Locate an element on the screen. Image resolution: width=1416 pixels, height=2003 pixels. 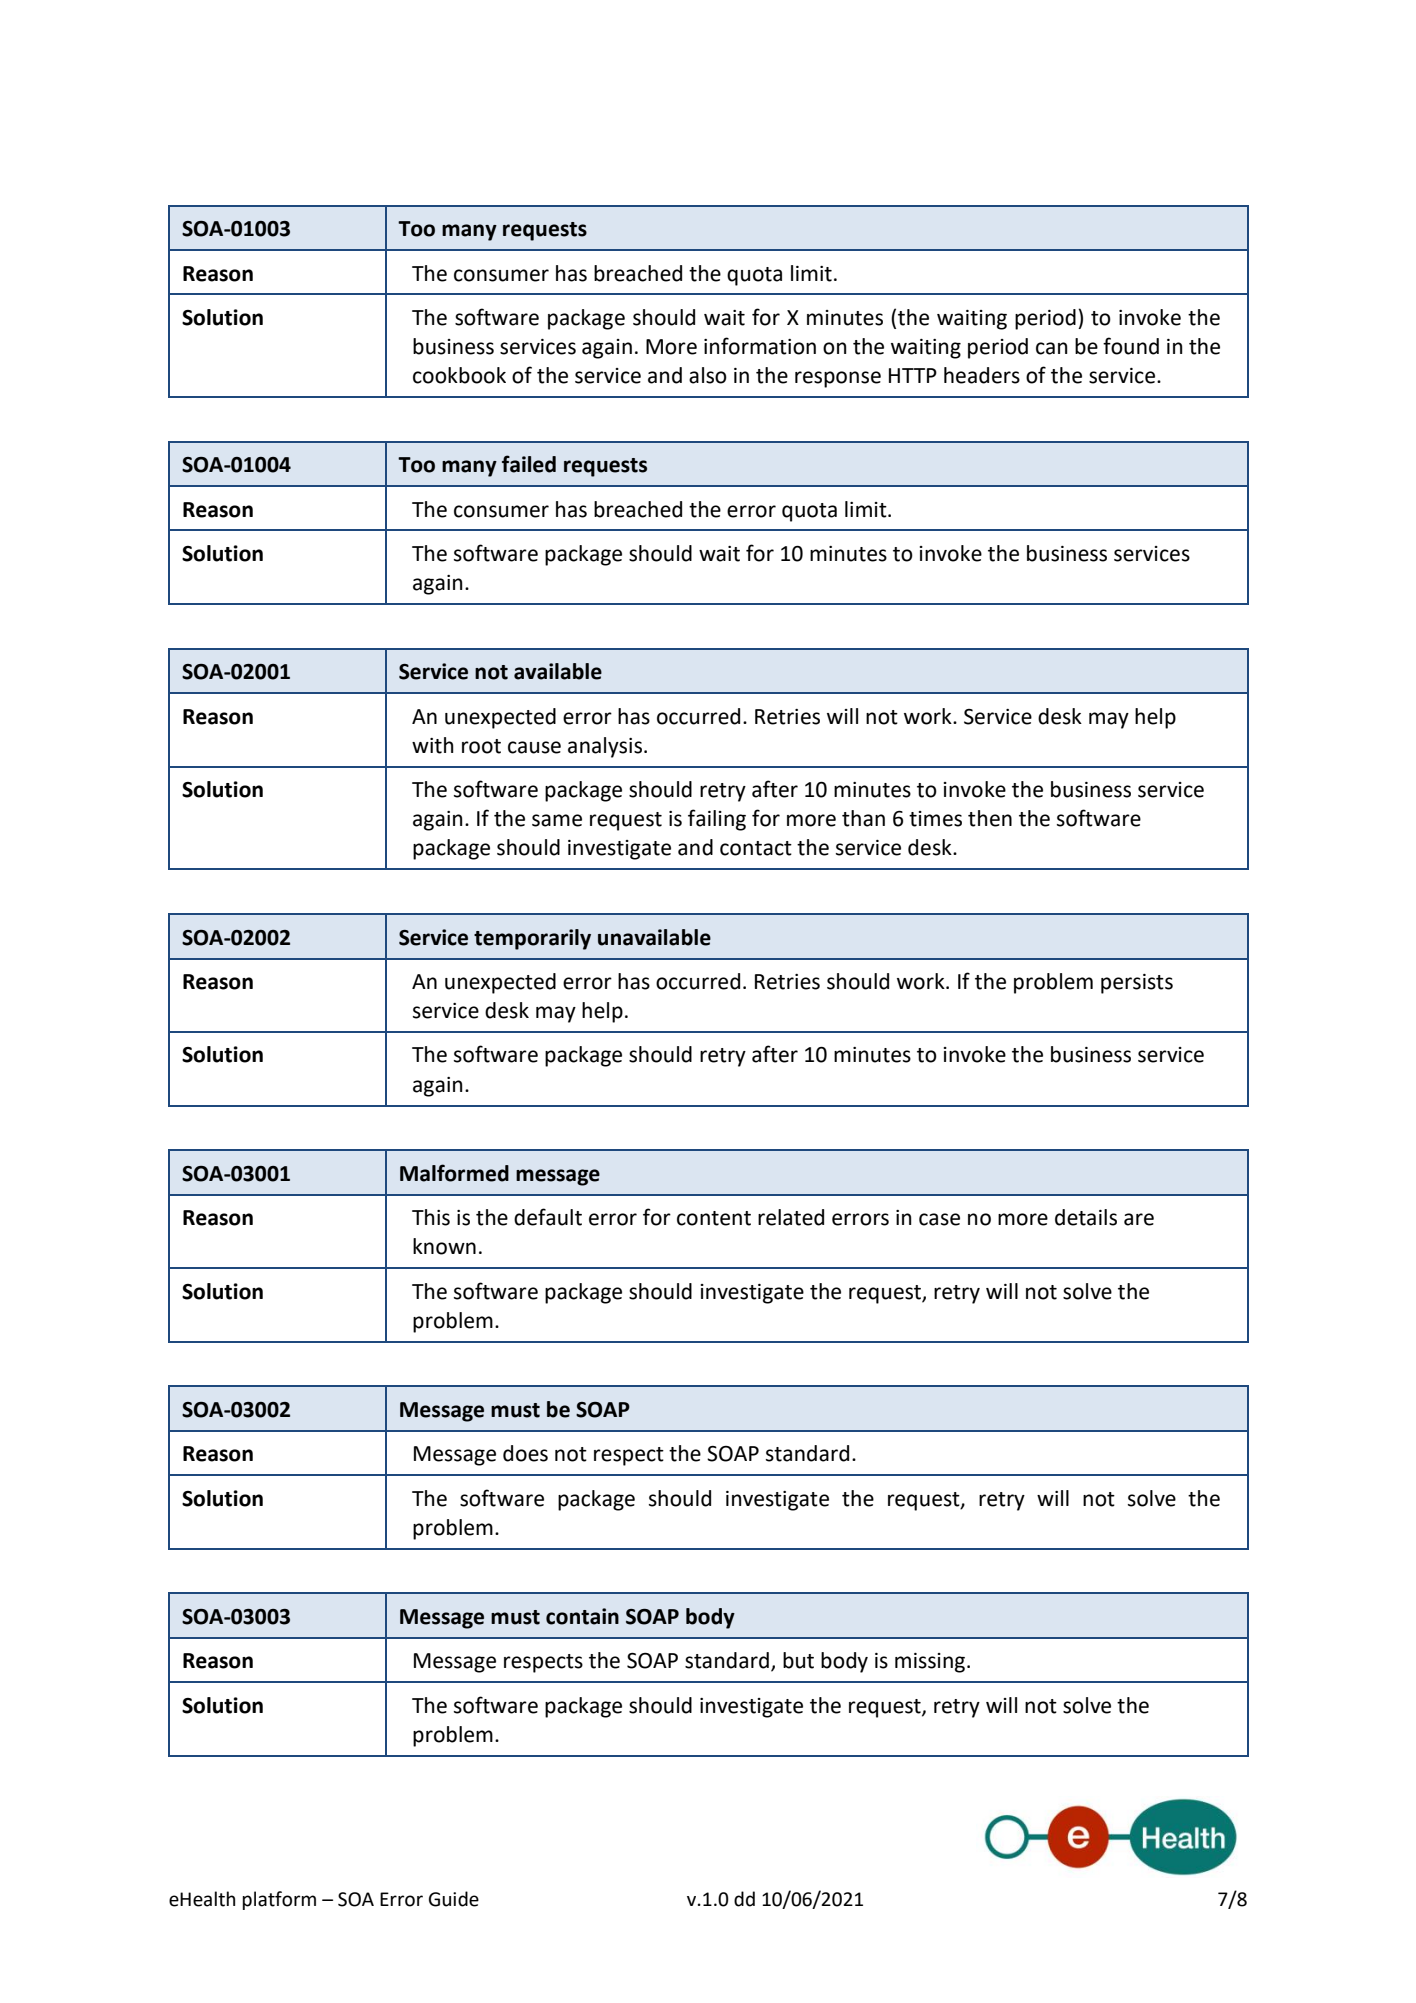
details is located at coordinates (1086, 1217).
